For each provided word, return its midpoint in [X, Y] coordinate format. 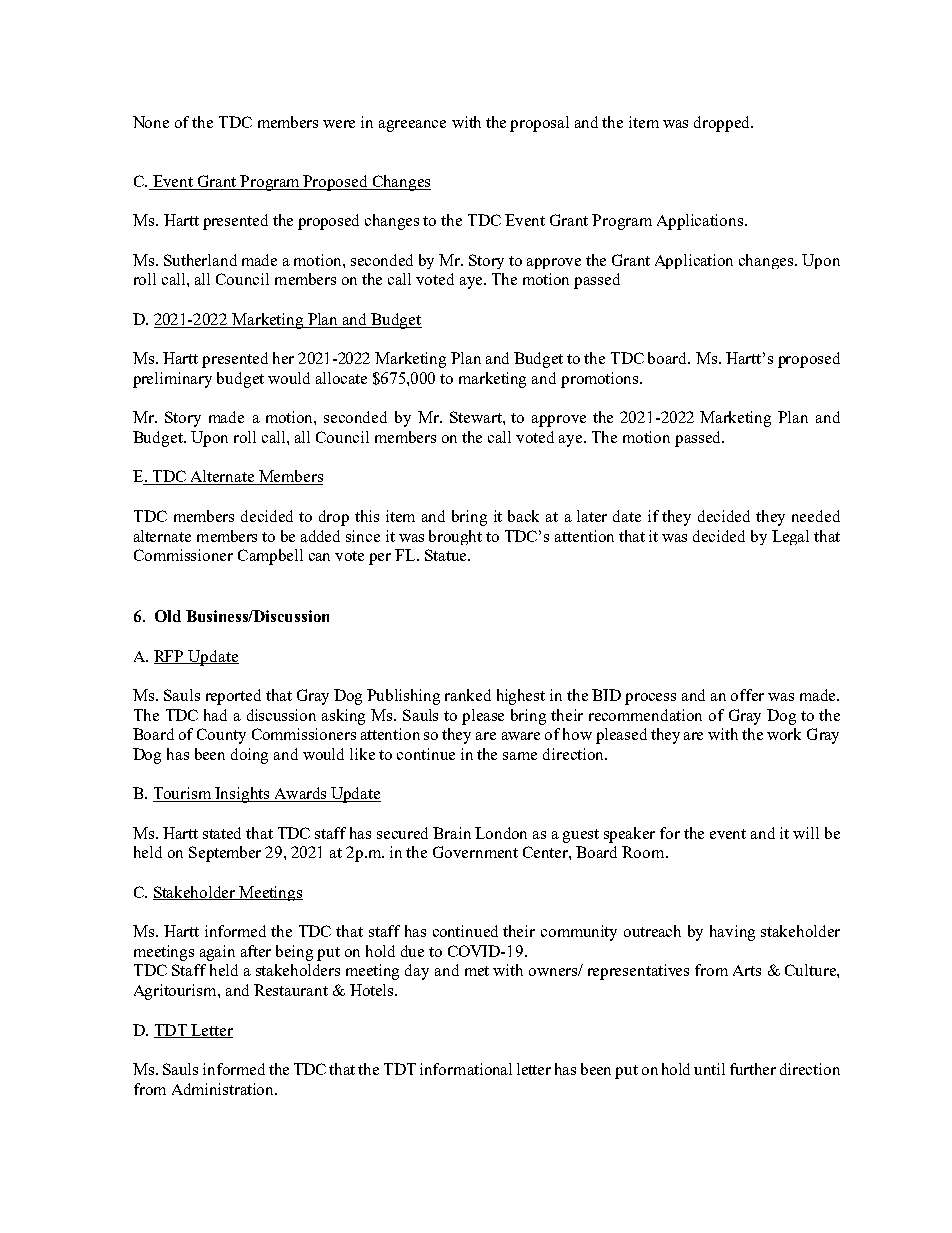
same [520, 756]
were [339, 124]
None [151, 122]
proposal [539, 124]
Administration [224, 1089]
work [784, 734]
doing [249, 756]
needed [816, 516]
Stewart [477, 417]
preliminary [172, 380]
